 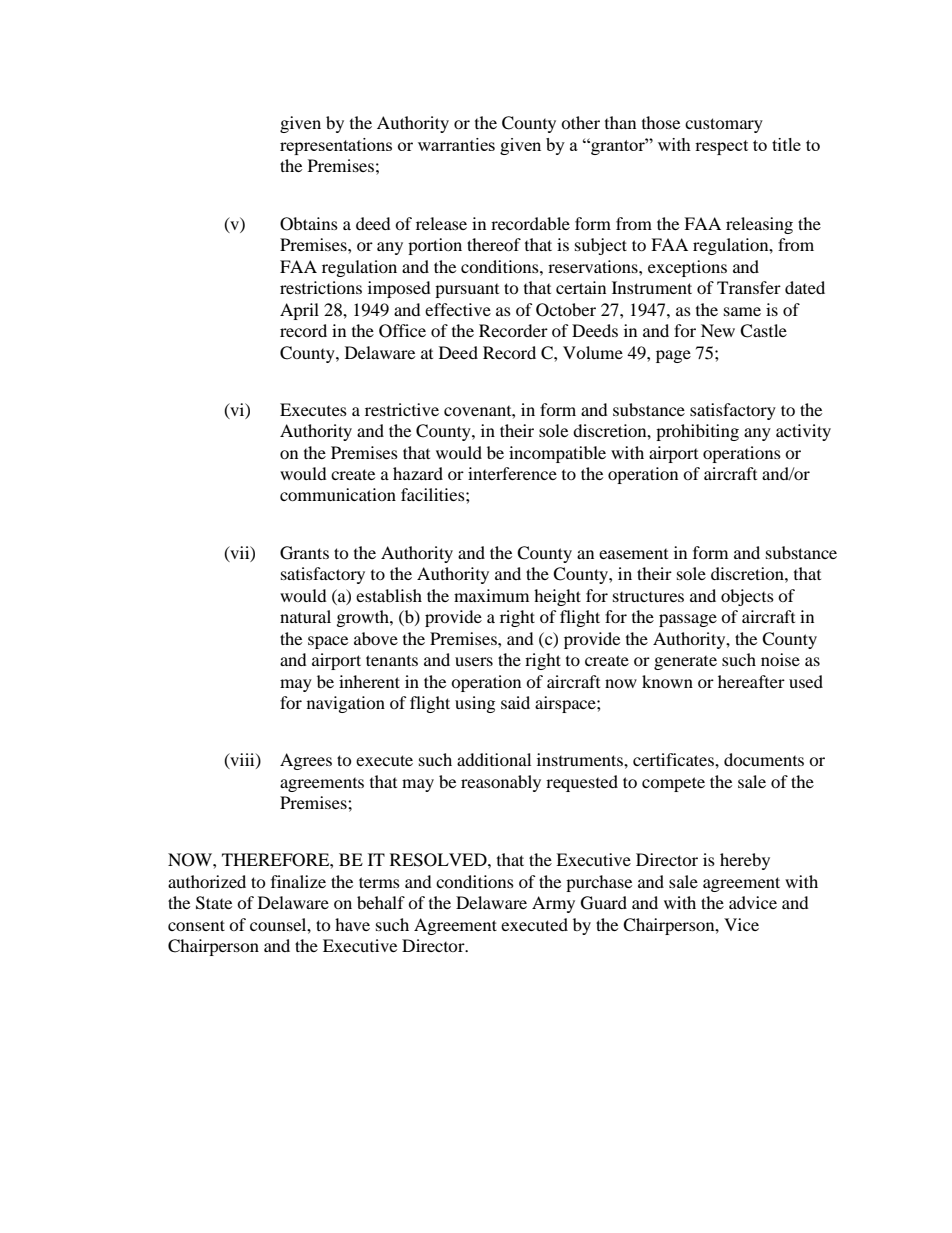 I want to click on pursuant, so click(x=467, y=291).
